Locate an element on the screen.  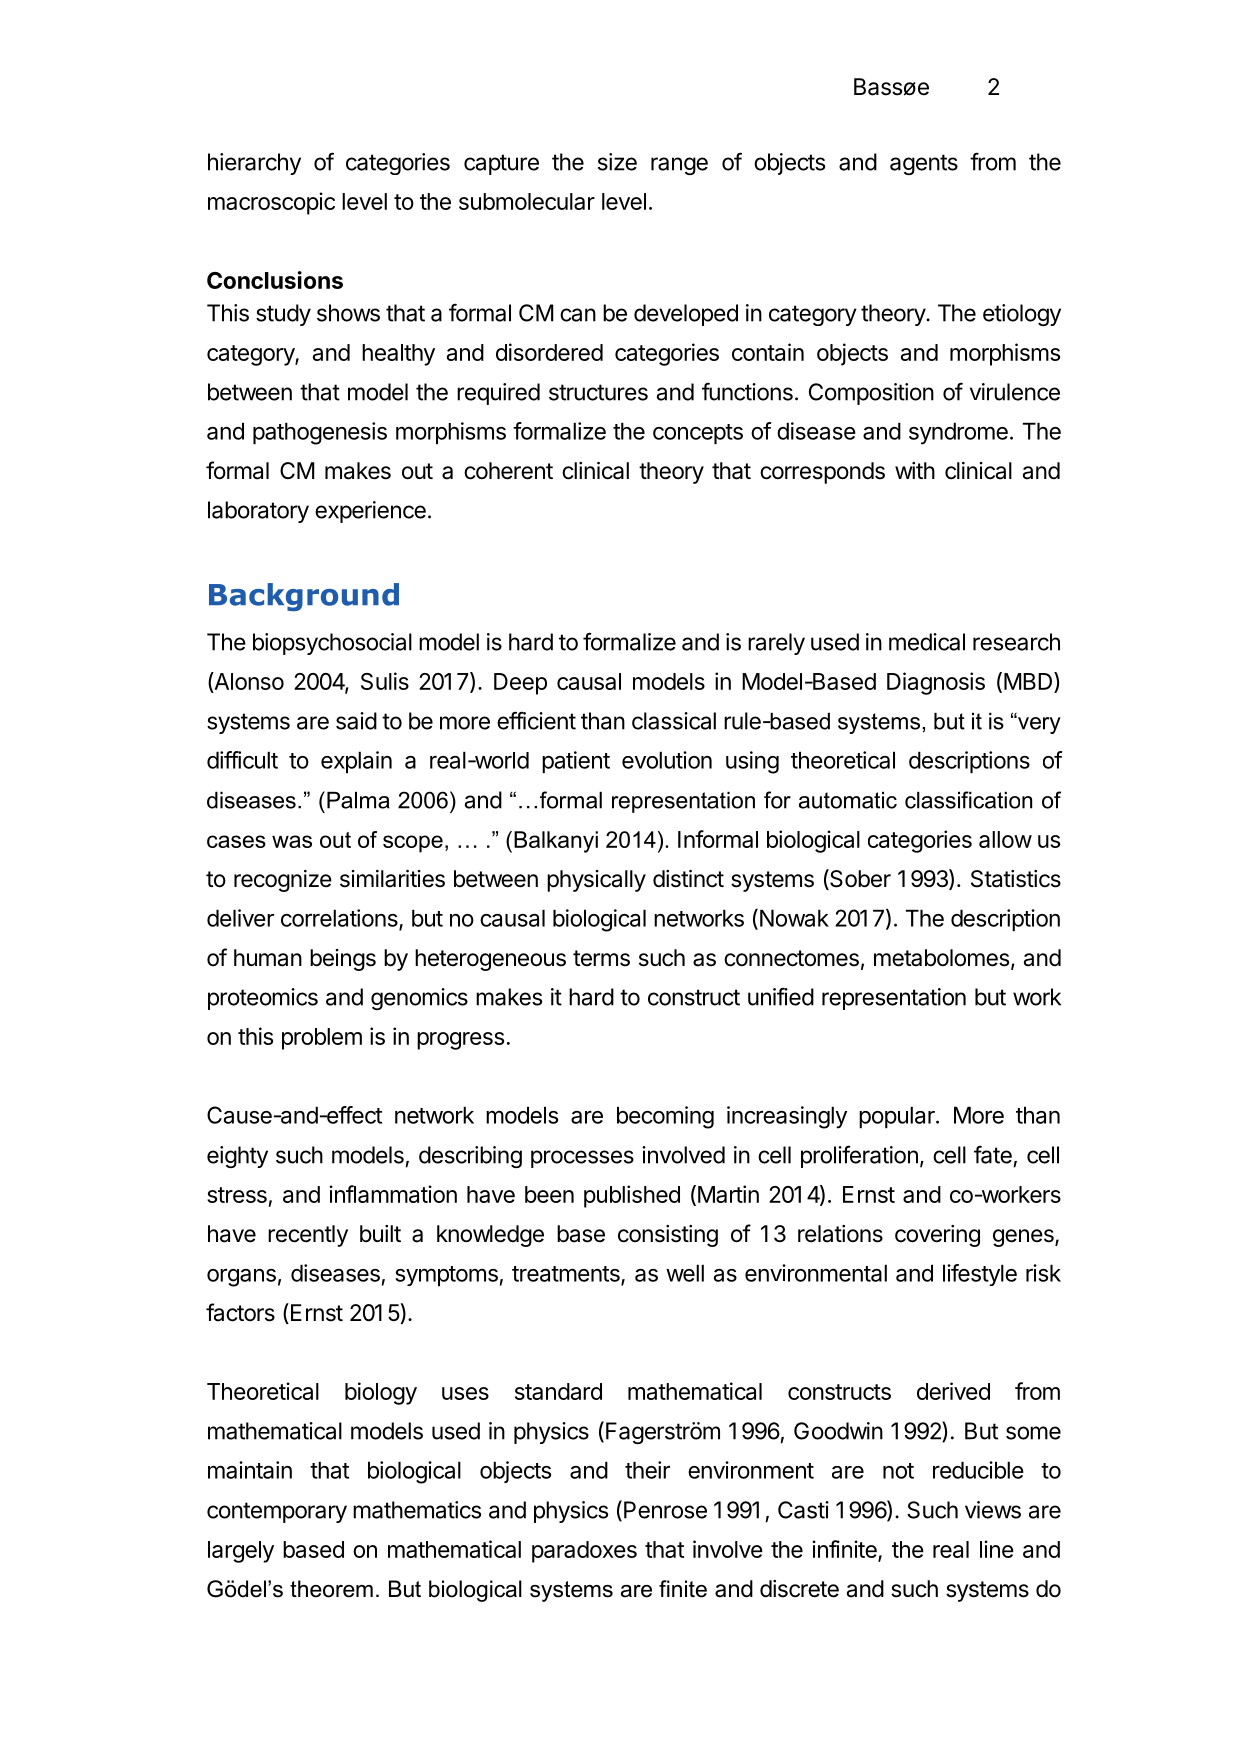
recognize is located at coordinates (283, 881).
